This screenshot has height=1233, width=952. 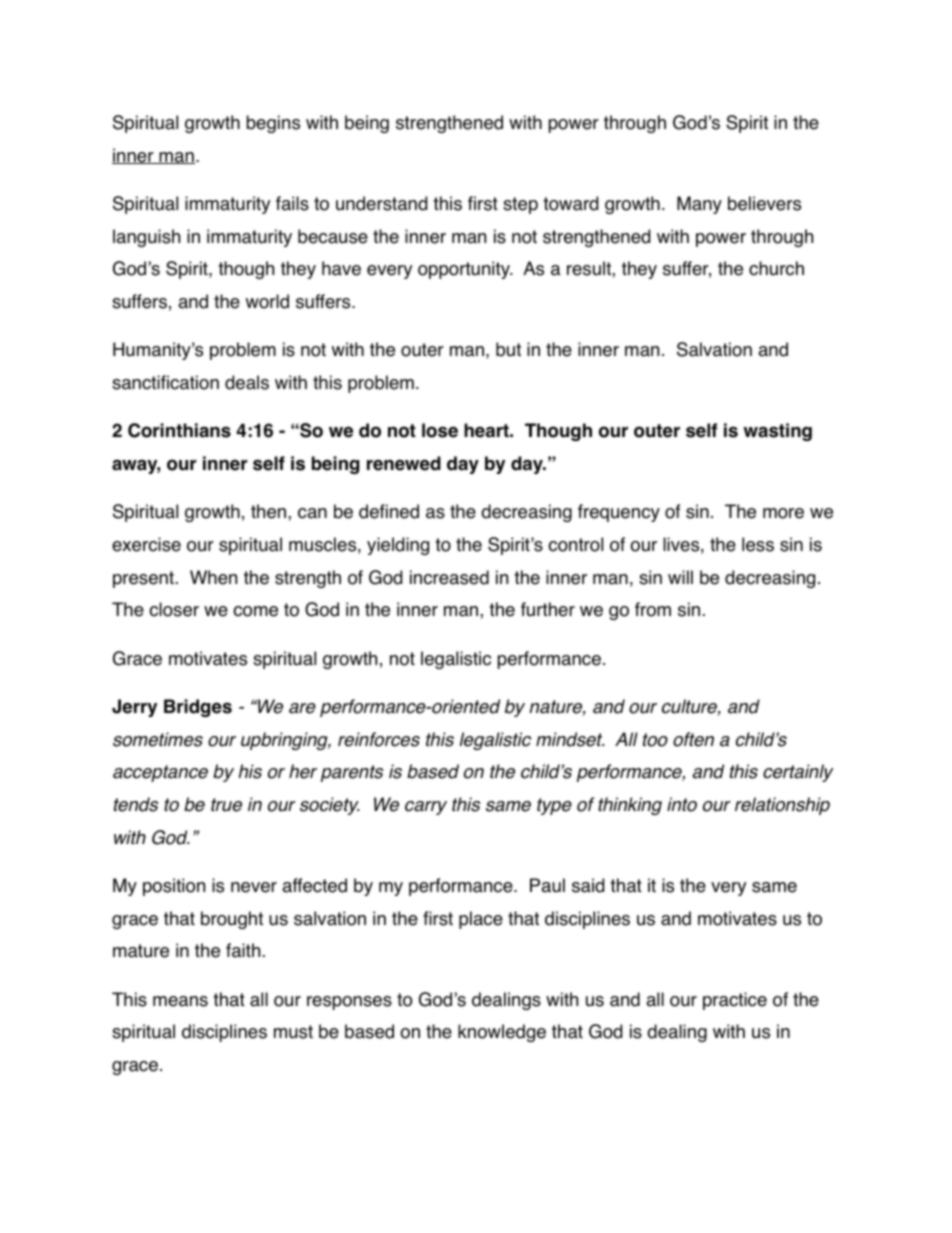 I want to click on increased, so click(x=449, y=577).
